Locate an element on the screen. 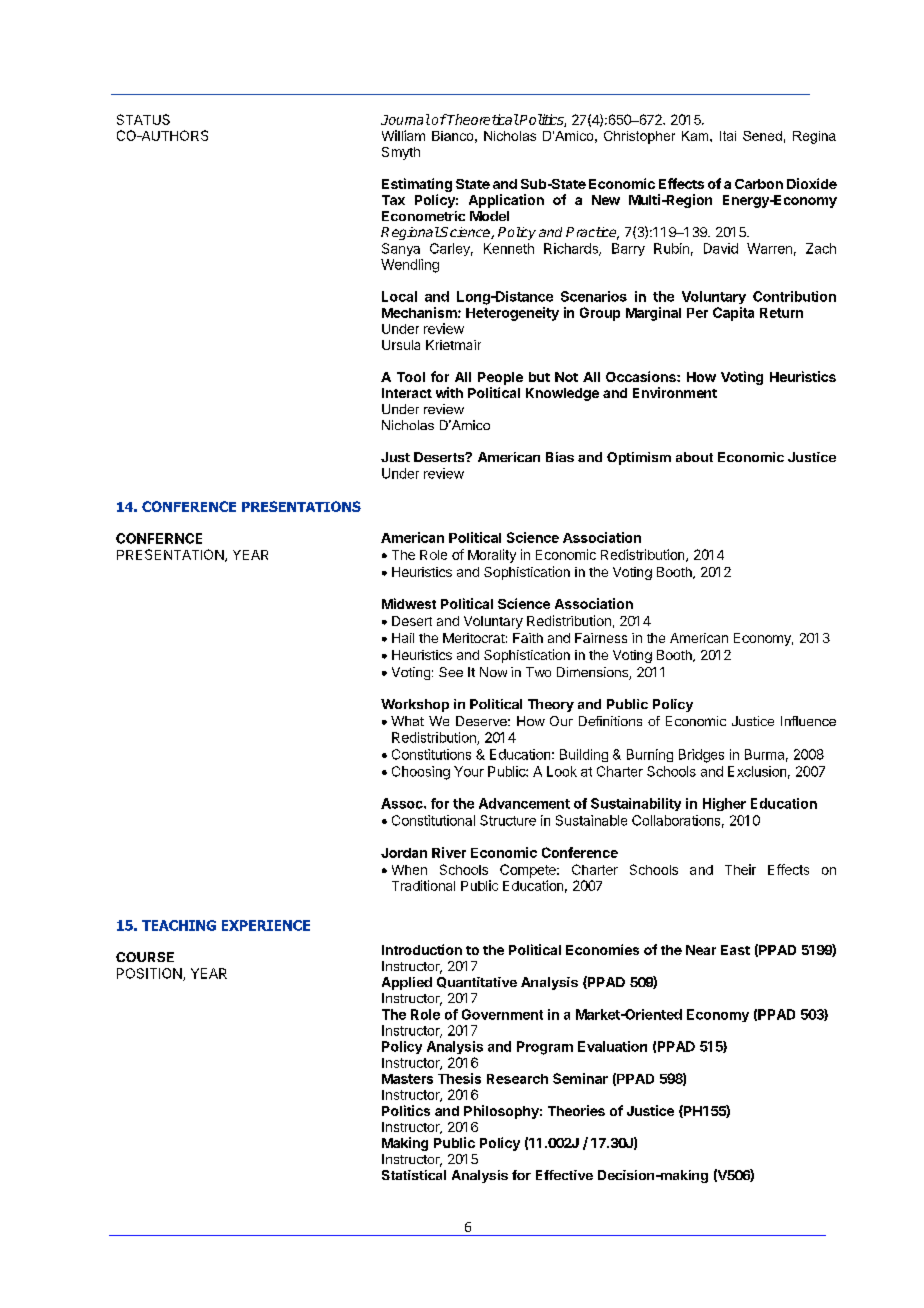  Interact is located at coordinates (407, 393).
